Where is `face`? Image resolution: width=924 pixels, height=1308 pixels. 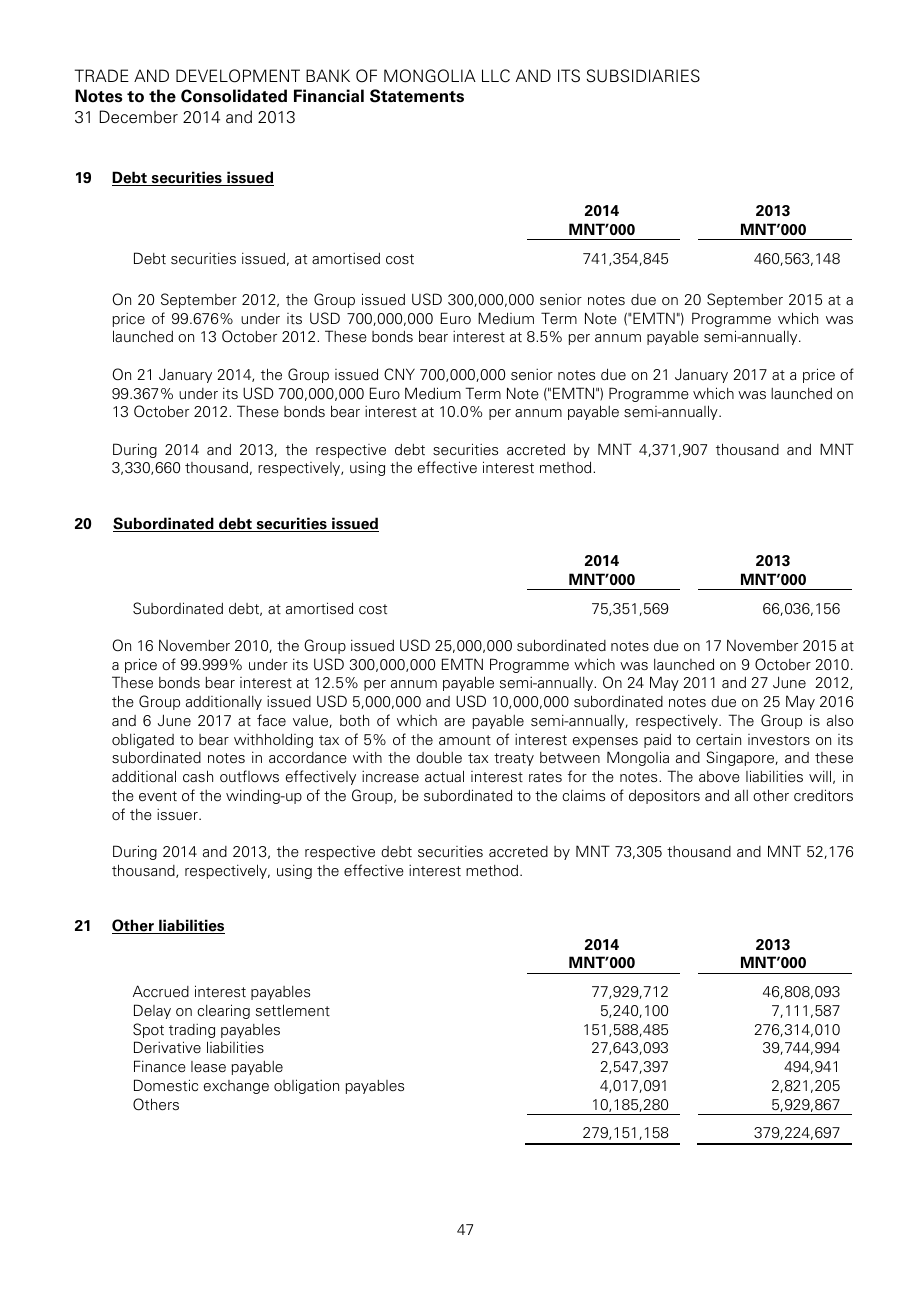
face is located at coordinates (271, 720).
